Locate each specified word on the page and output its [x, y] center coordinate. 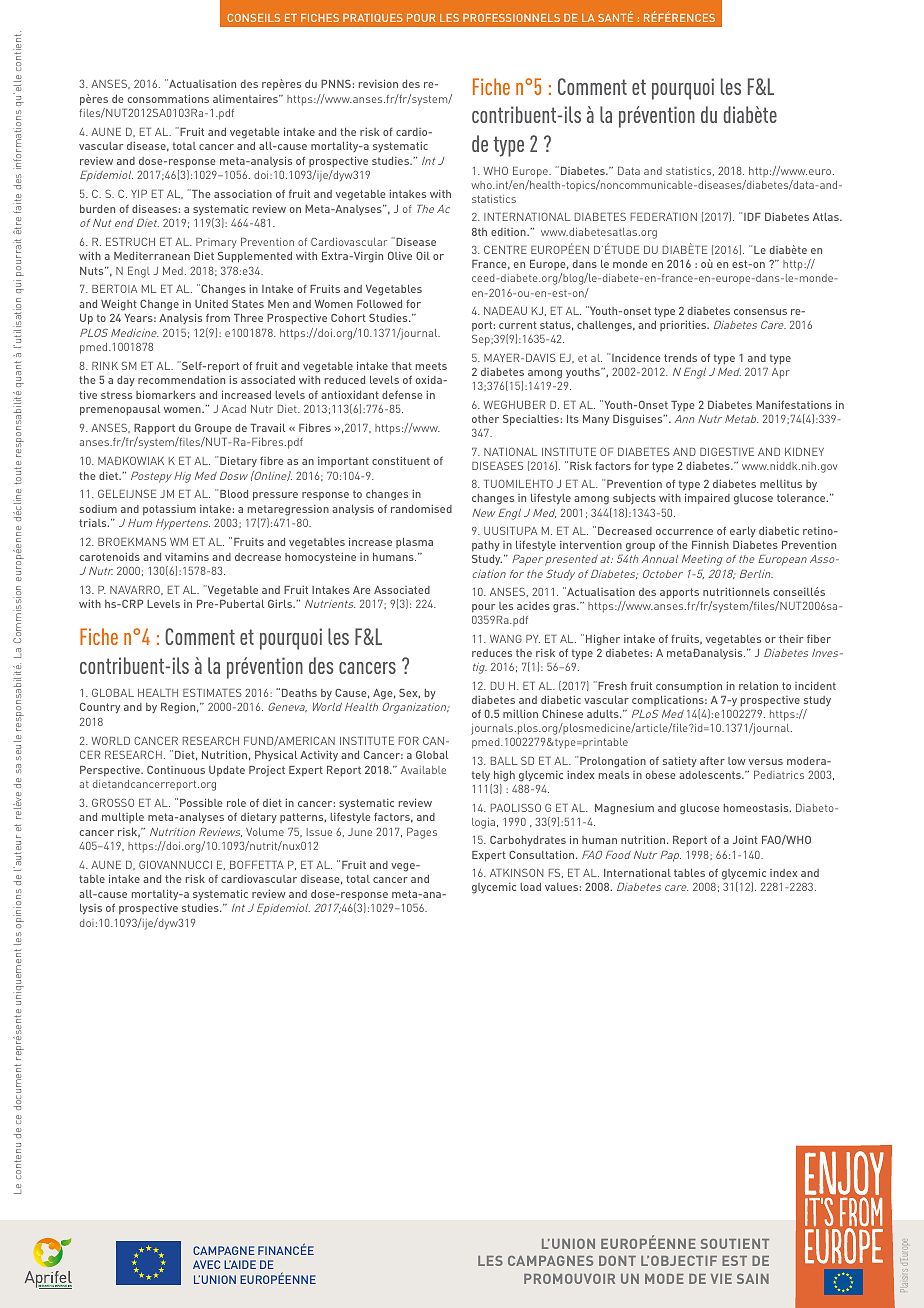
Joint [745, 840]
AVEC [206, 1264]
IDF [752, 217]
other [485, 419]
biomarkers [166, 394]
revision [378, 83]
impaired [707, 498]
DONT [617, 1261]
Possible [201, 802]
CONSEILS [253, 18]
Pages [422, 833]
